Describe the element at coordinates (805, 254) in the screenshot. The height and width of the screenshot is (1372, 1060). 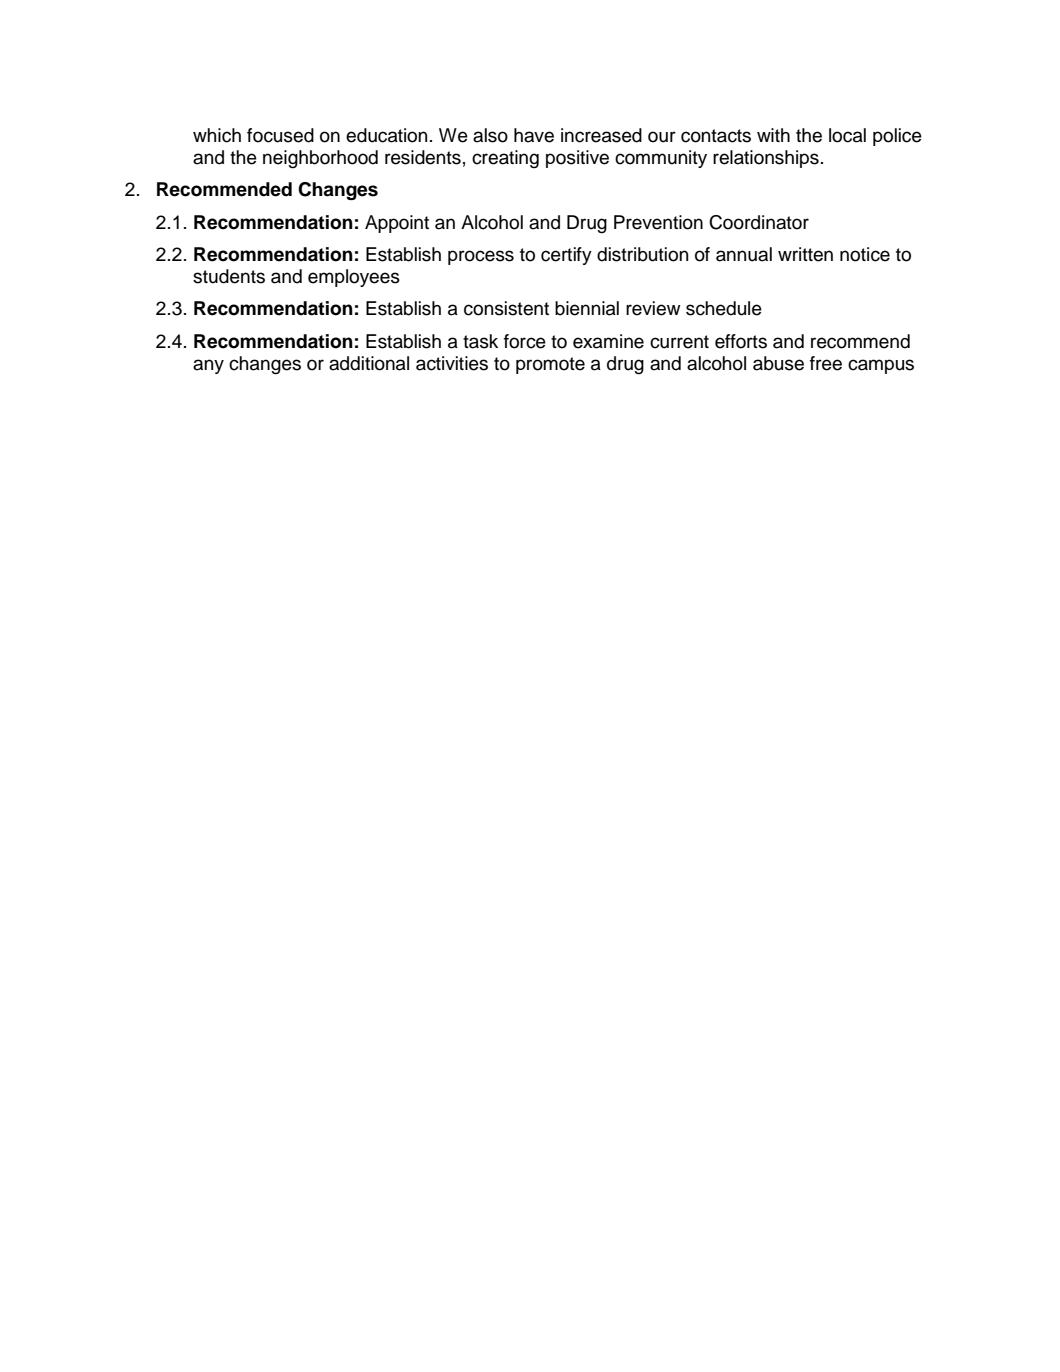
I see `written` at that location.
